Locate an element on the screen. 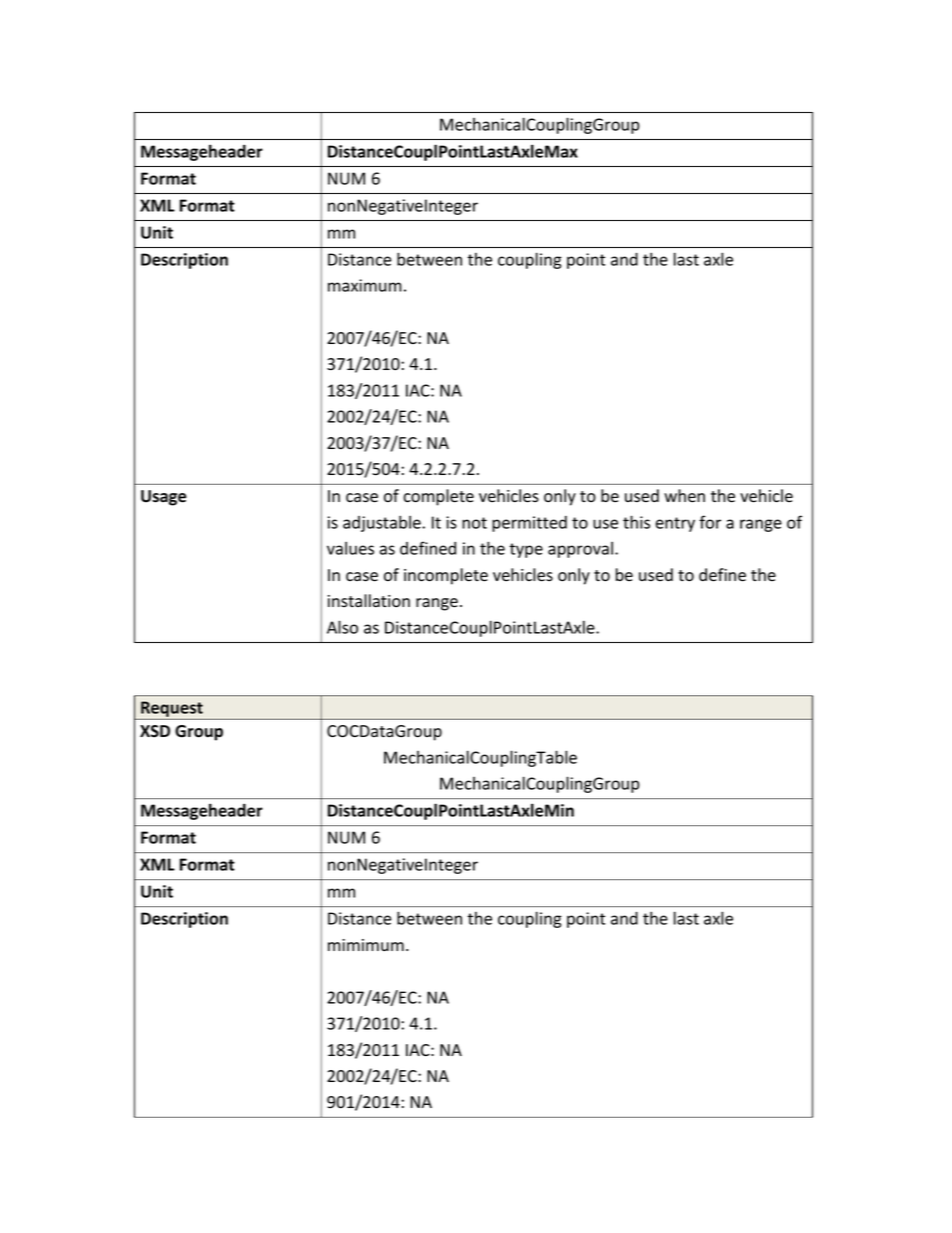  Also is located at coordinates (342, 627).
